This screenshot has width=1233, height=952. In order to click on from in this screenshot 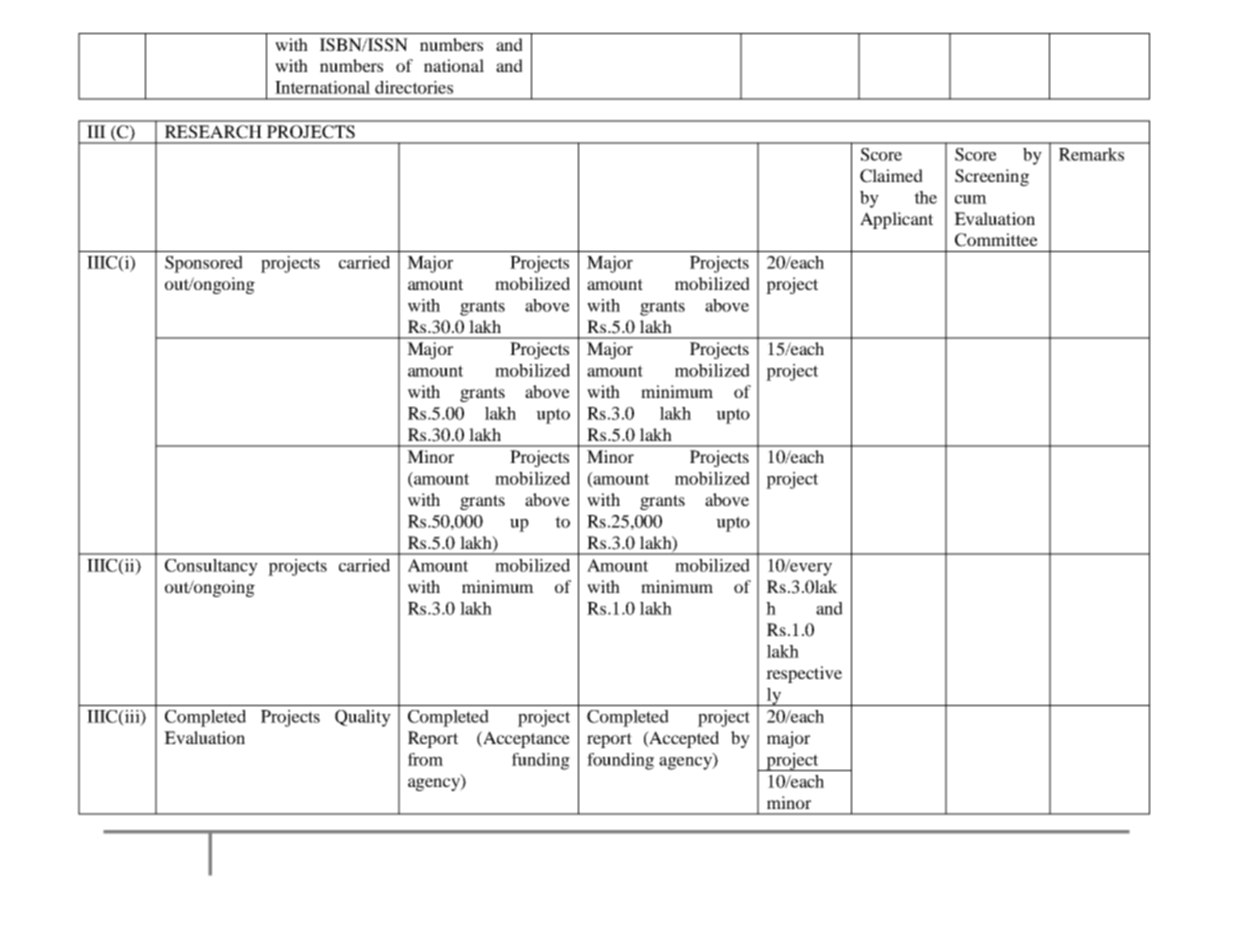, I will do `click(425, 759)`.
